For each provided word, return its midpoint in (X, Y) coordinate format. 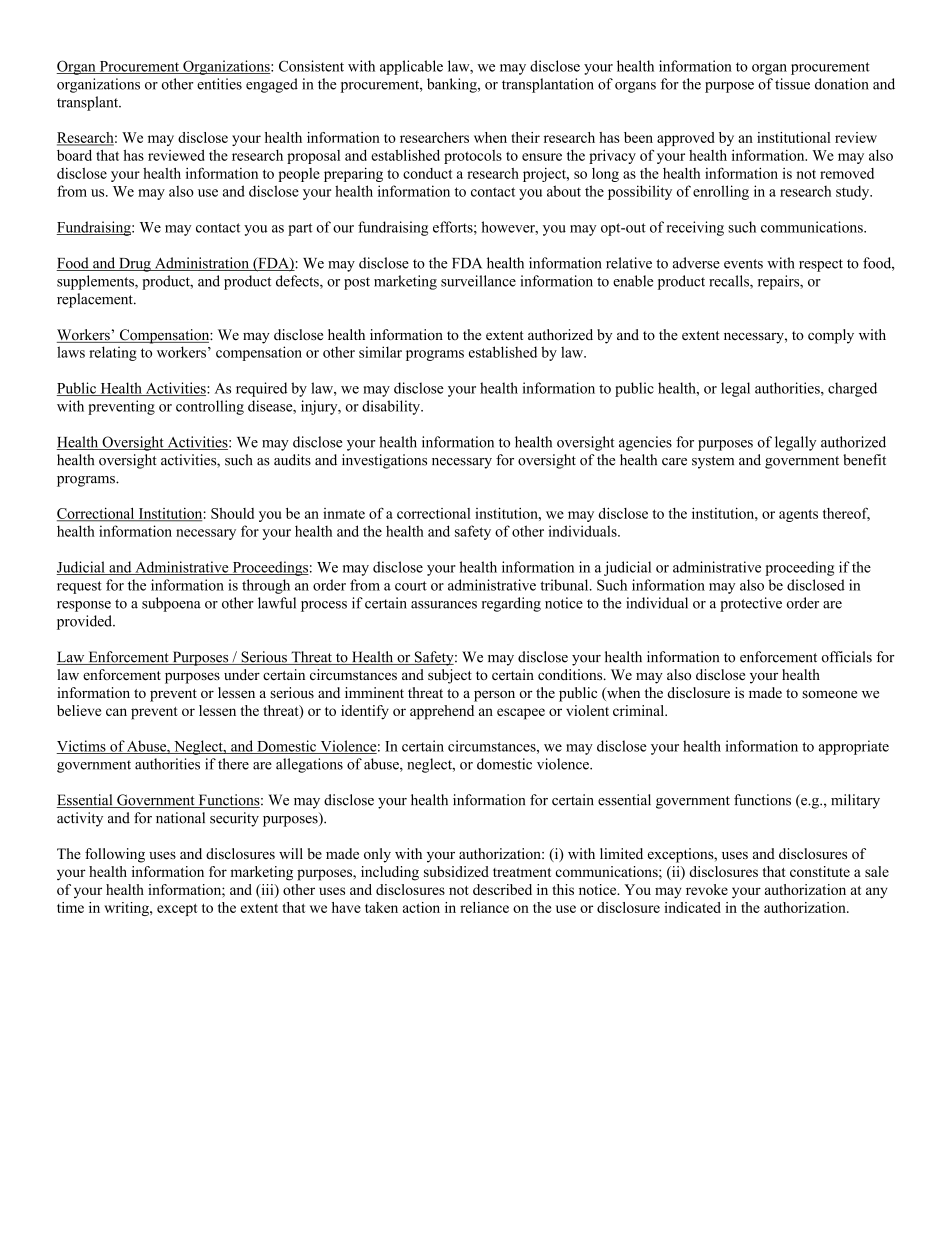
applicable (411, 67)
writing (127, 909)
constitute (820, 871)
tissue (792, 84)
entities (219, 84)
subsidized (456, 871)
